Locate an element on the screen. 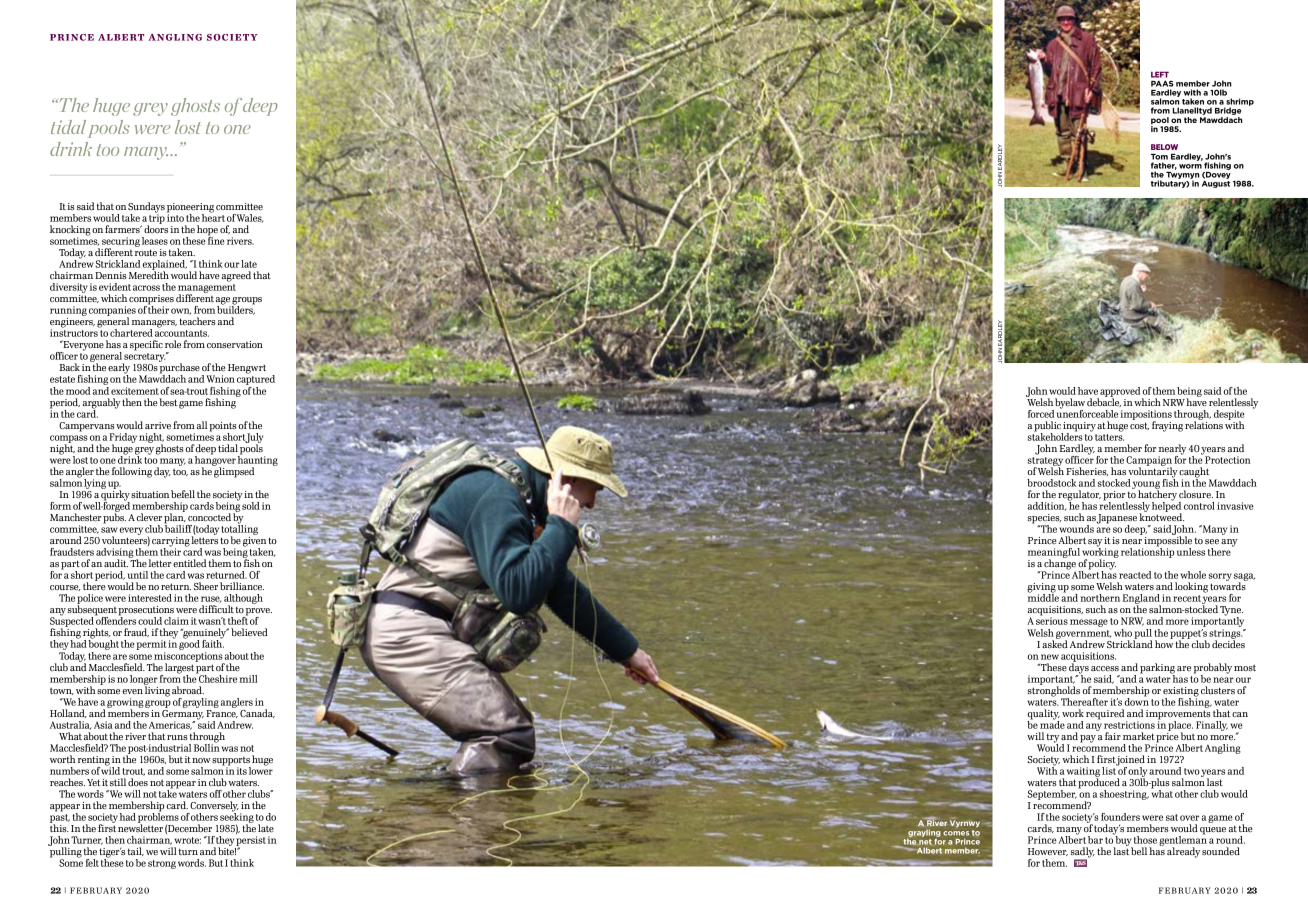  debacle is located at coordinates (1104, 401).
